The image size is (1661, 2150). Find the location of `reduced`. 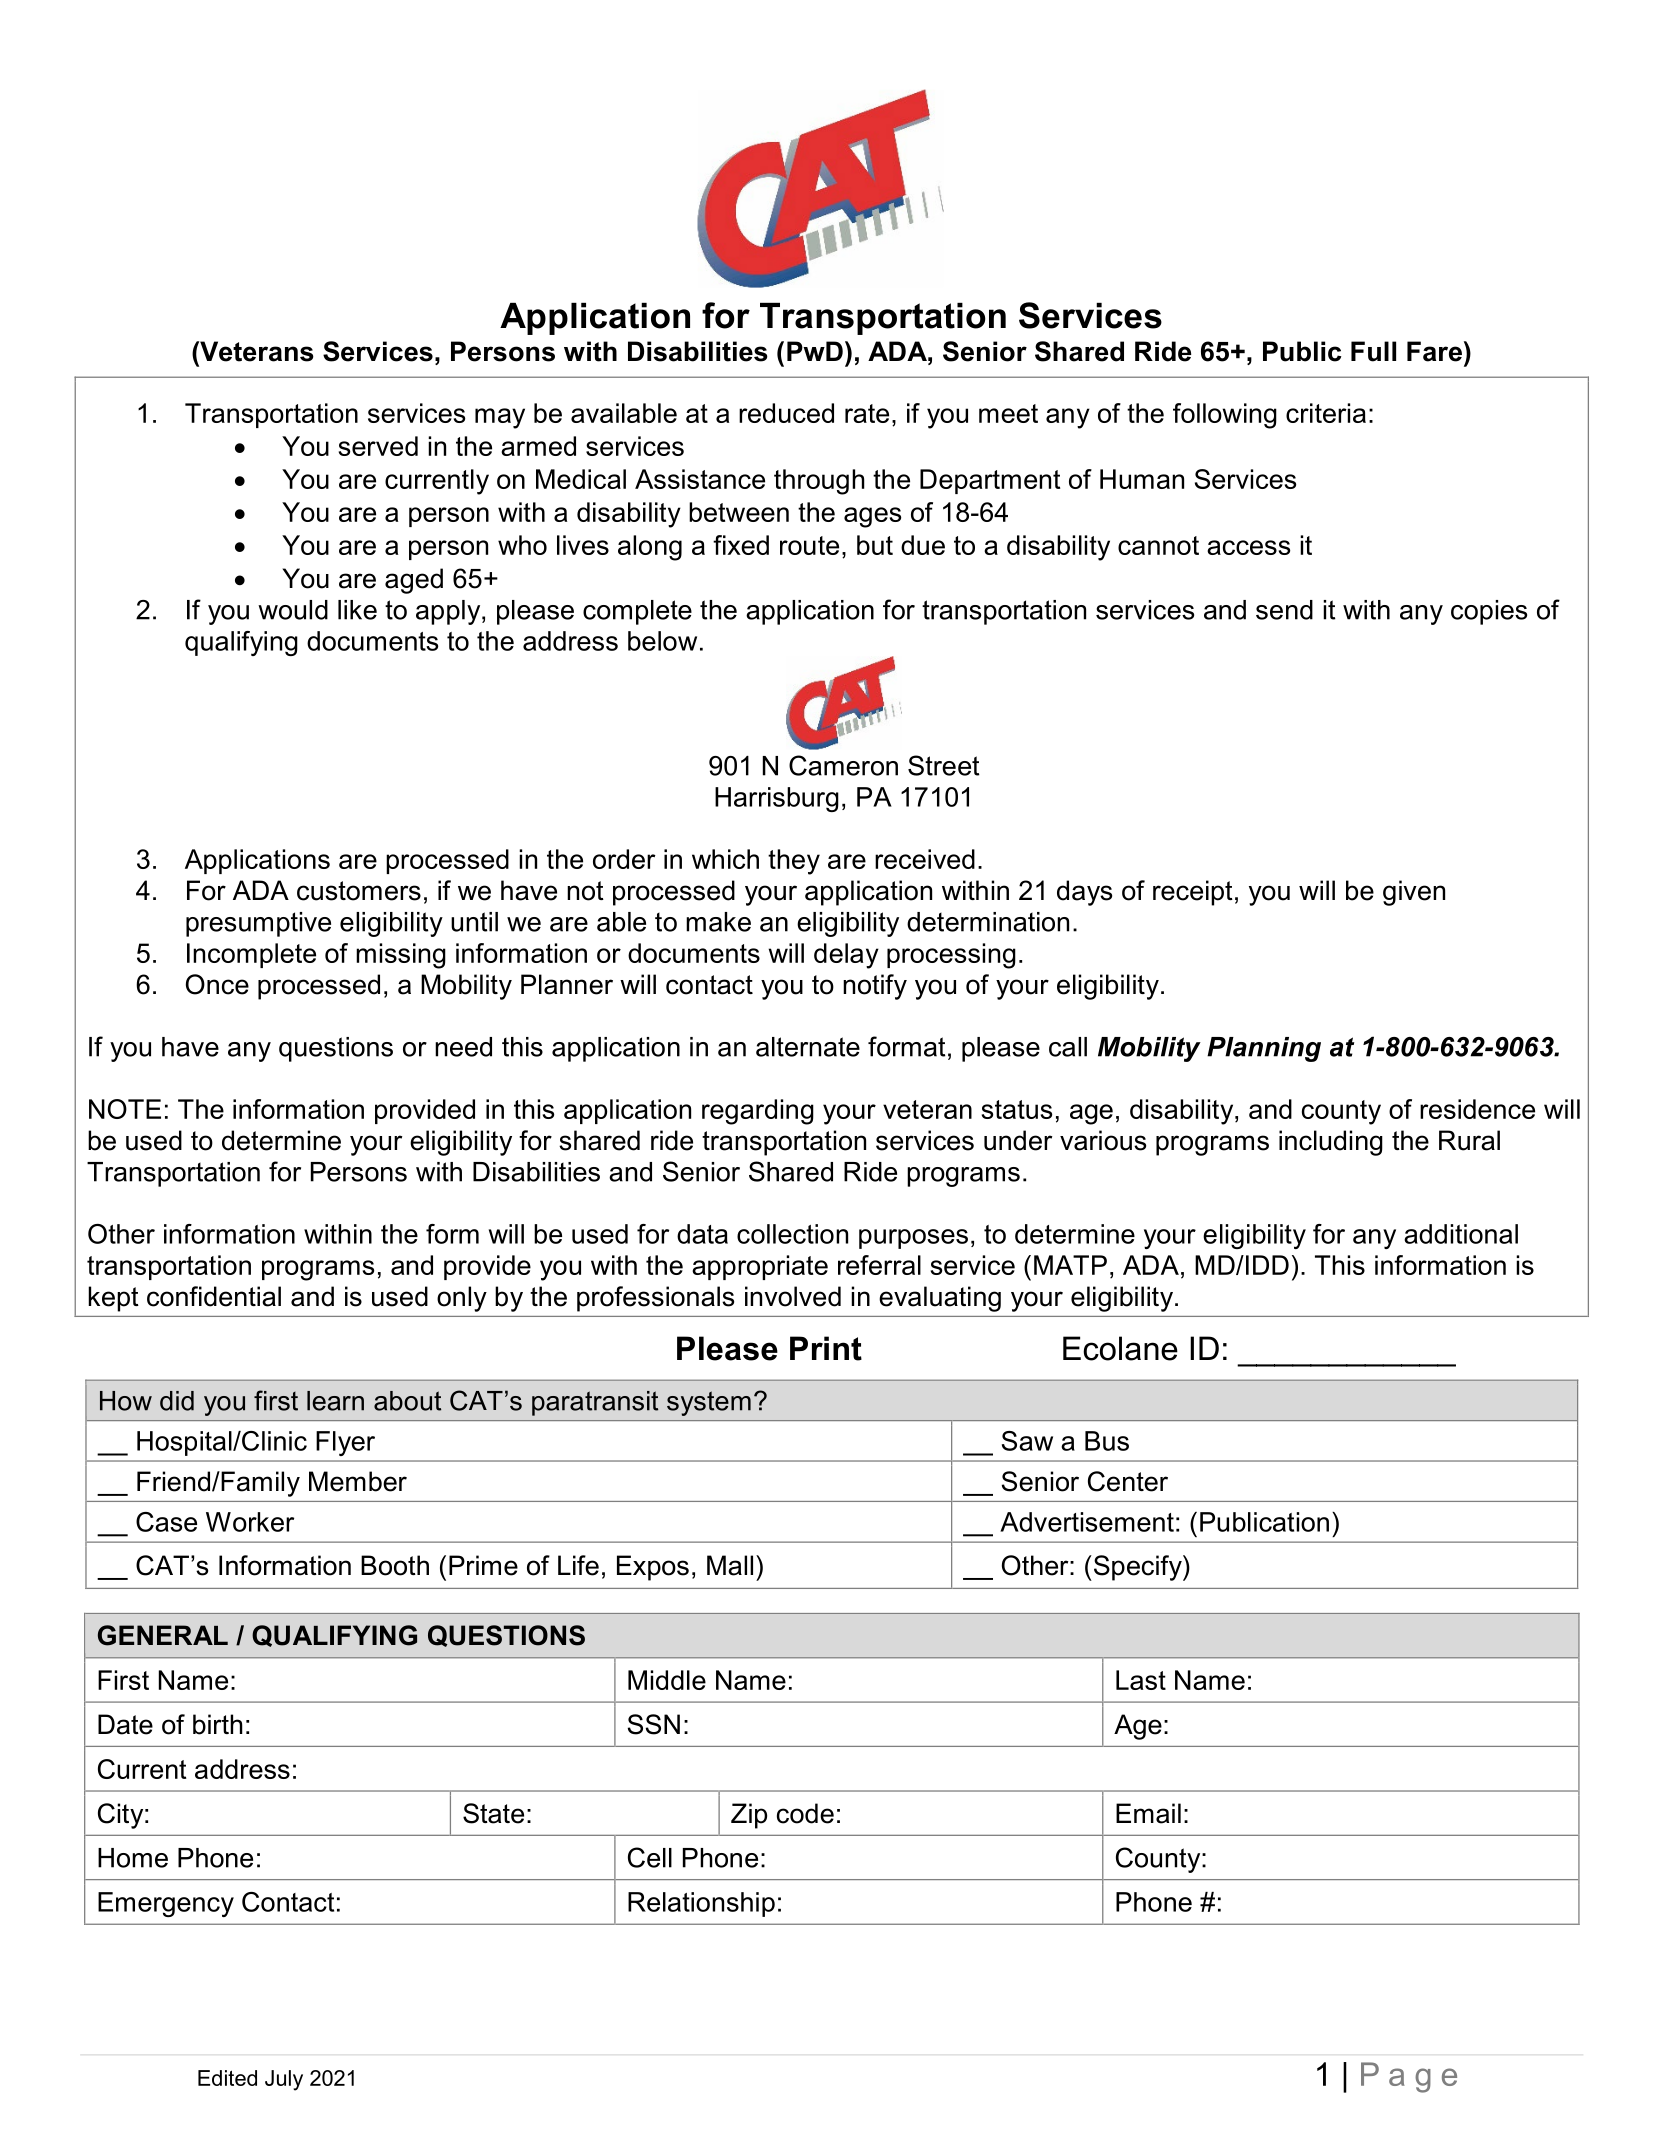

reduced is located at coordinates (786, 413).
